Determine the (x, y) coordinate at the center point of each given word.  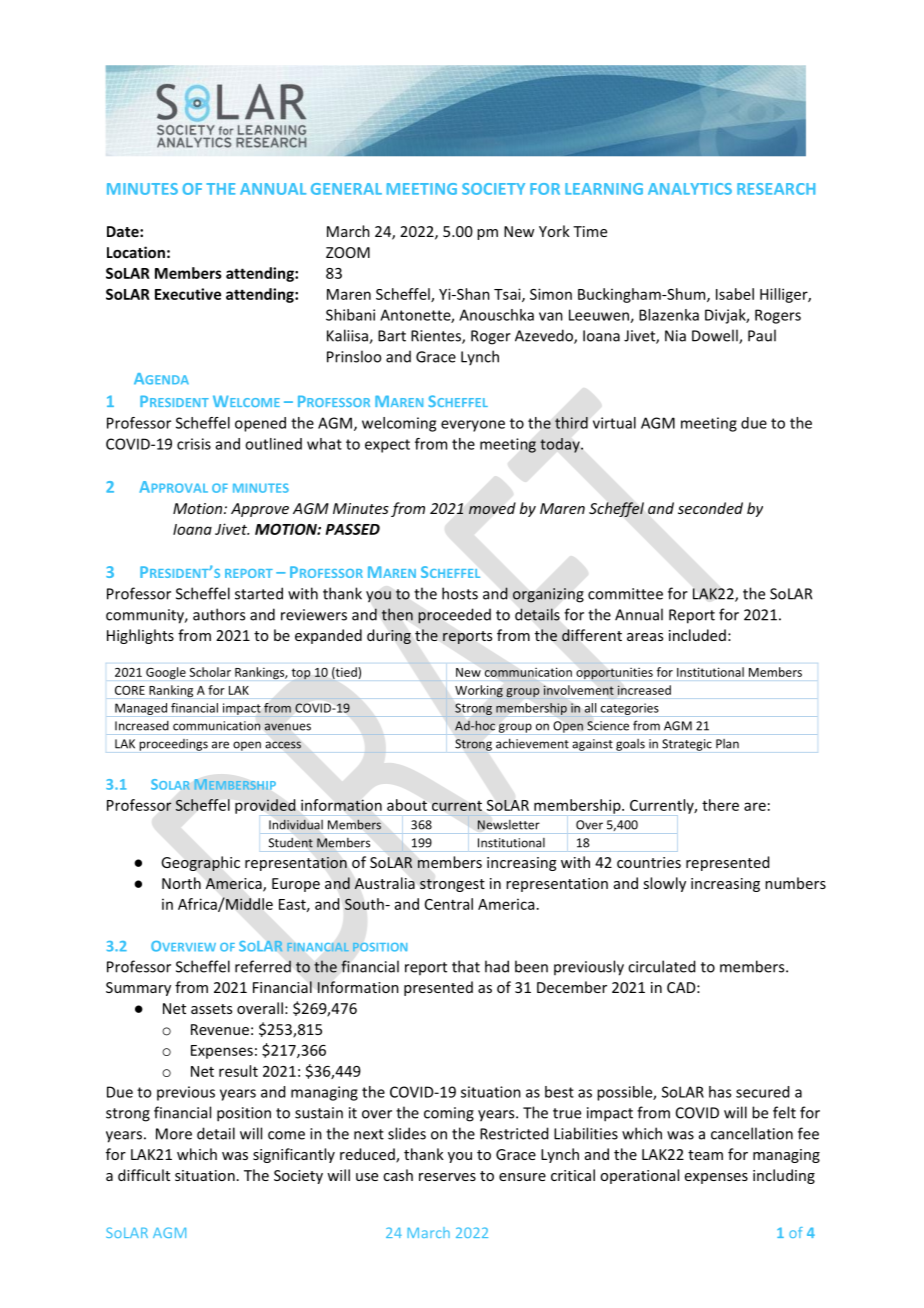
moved (492, 508)
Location (136, 252)
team (705, 1155)
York (554, 231)
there (720, 805)
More (174, 1134)
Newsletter (508, 825)
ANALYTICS (690, 189)
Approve (260, 510)
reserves (447, 1177)
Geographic (200, 863)
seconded (710, 508)
